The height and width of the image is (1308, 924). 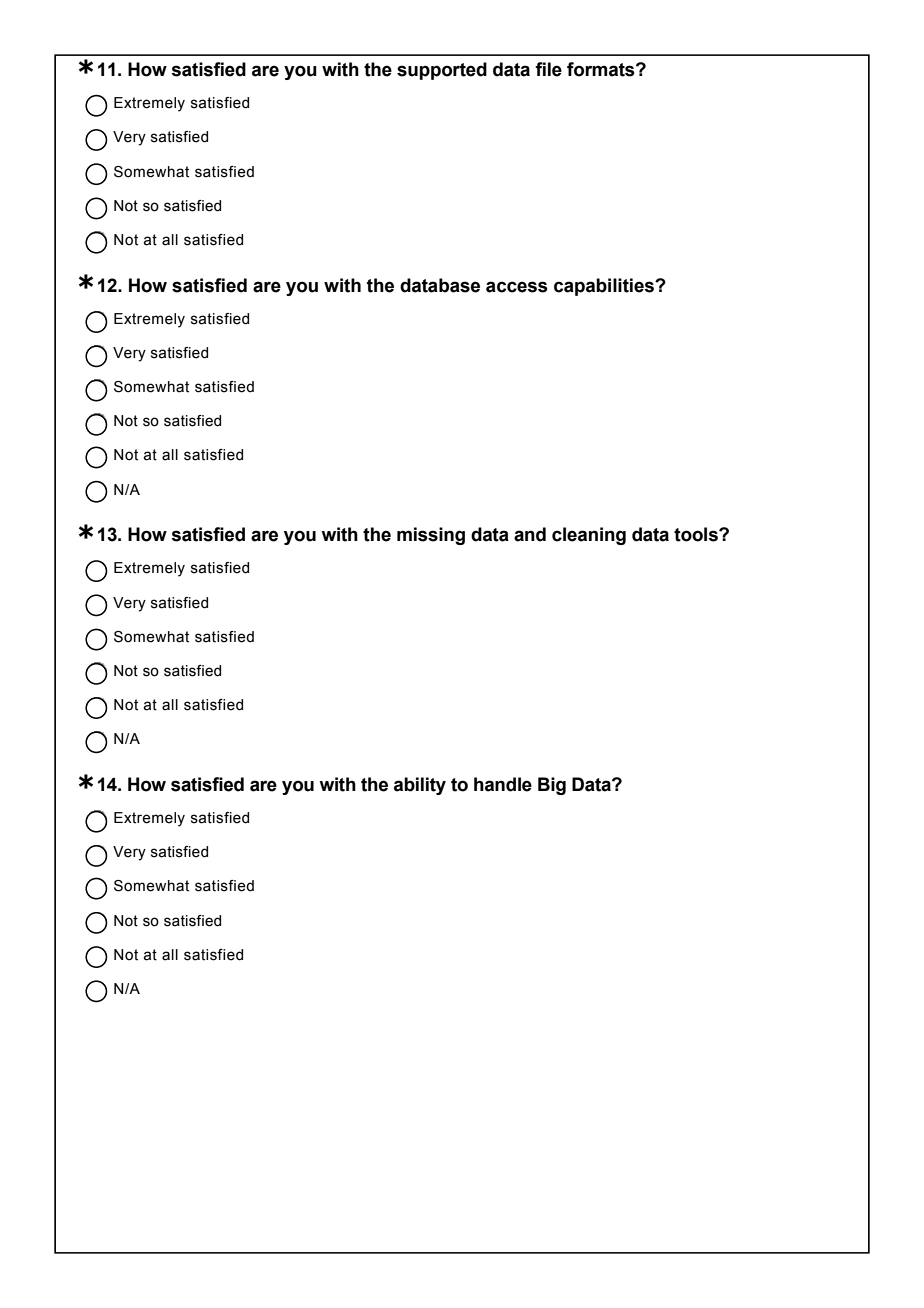 What do you see at coordinates (503, 784) in the image?
I see `handle` at bounding box center [503, 784].
